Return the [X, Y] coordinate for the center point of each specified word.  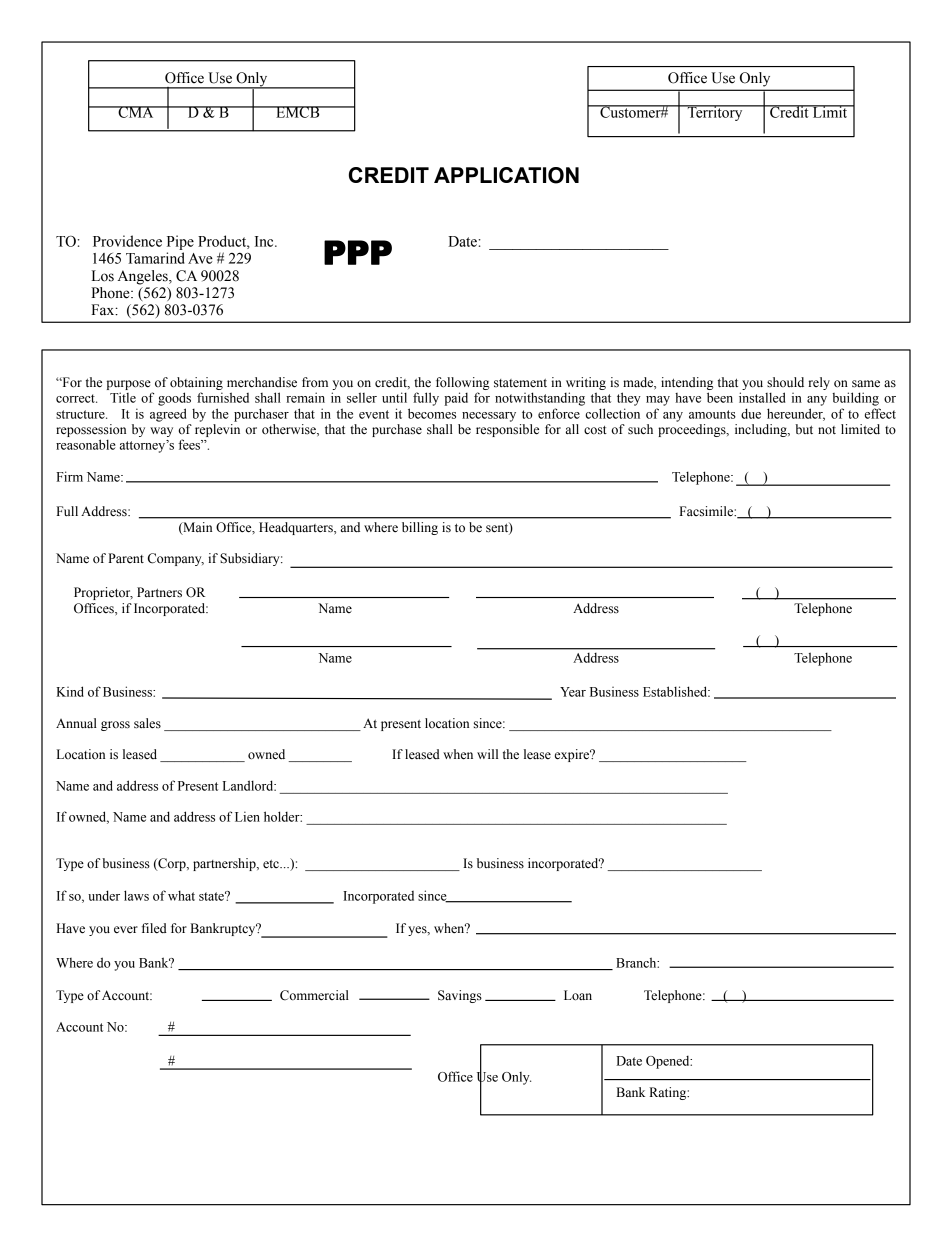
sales [147, 723]
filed [154, 928]
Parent [126, 558]
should [785, 382]
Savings [460, 996]
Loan [578, 995]
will [487, 754]
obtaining [196, 385]
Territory [715, 113]
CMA [136, 112]
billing [420, 528]
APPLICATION [506, 175]
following [462, 385]
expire [573, 755]
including [762, 430]
